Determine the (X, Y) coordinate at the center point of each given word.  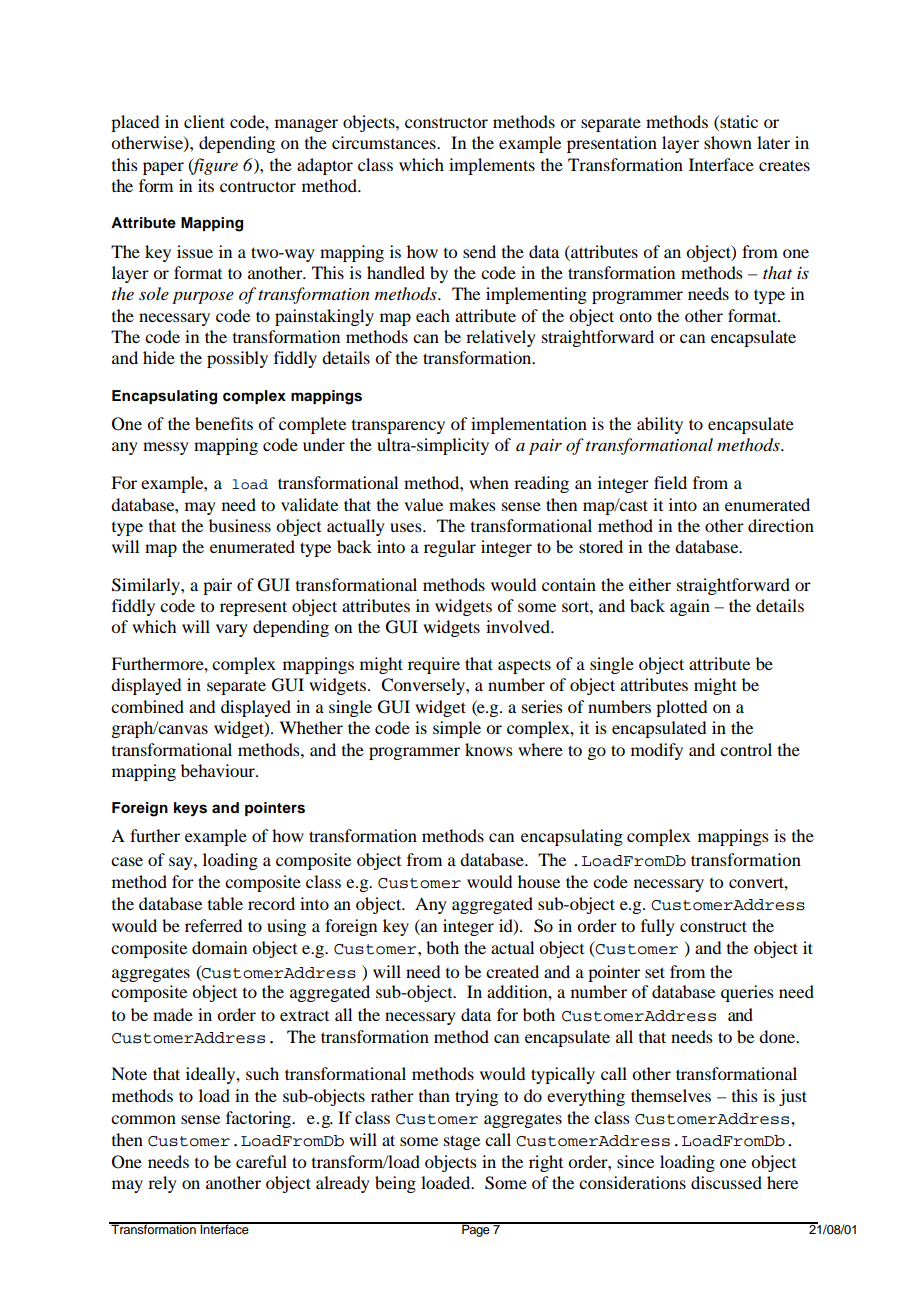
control (746, 749)
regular (450, 548)
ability (660, 425)
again (690, 607)
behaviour (219, 770)
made (173, 1014)
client (204, 121)
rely (162, 1184)
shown (728, 142)
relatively (501, 338)
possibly (237, 359)
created (512, 971)
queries (747, 993)
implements (492, 166)
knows (489, 749)
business (240, 525)
